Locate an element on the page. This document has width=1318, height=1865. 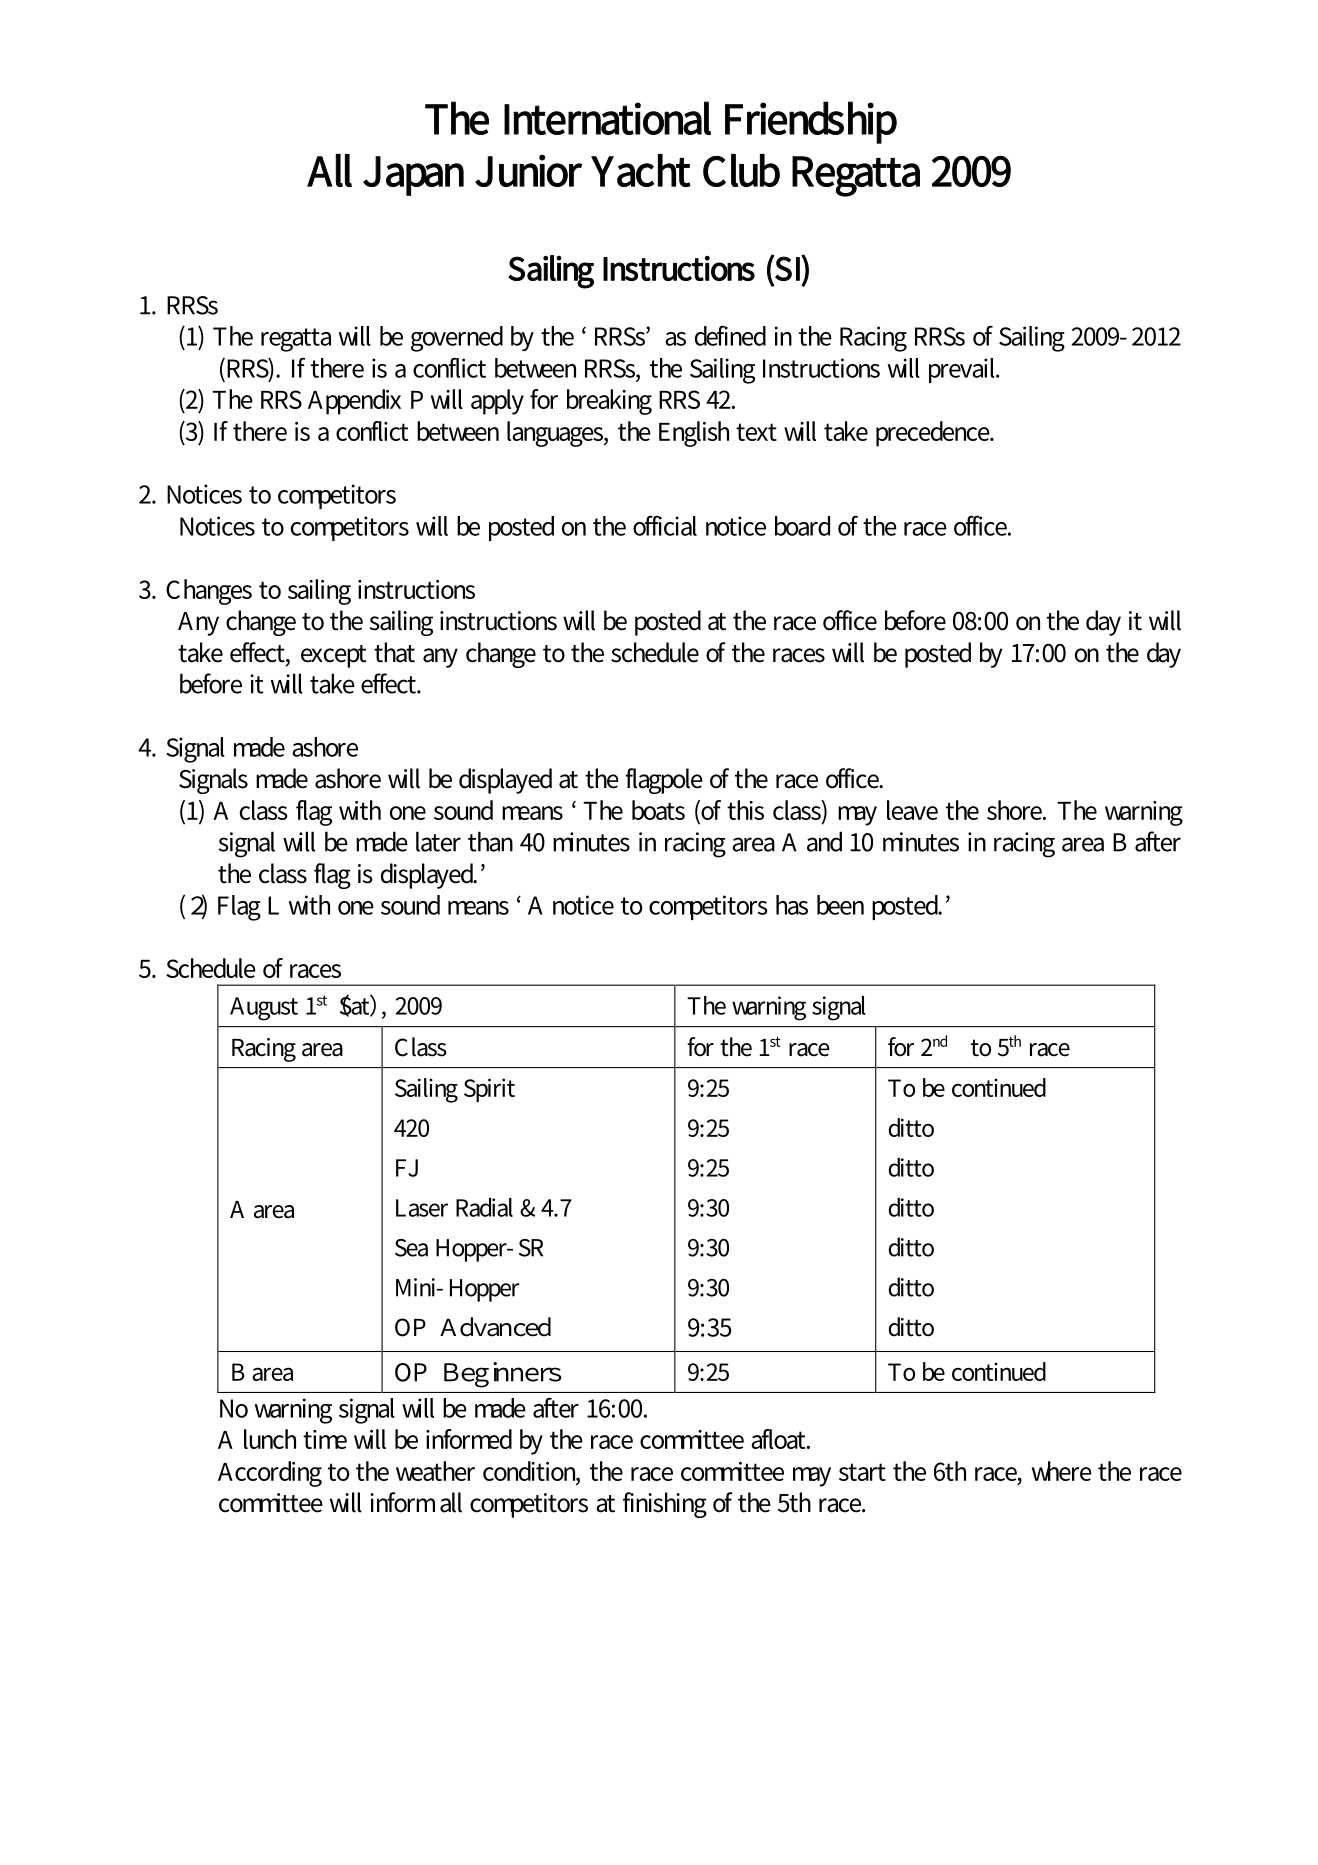
been is located at coordinates (840, 905).
